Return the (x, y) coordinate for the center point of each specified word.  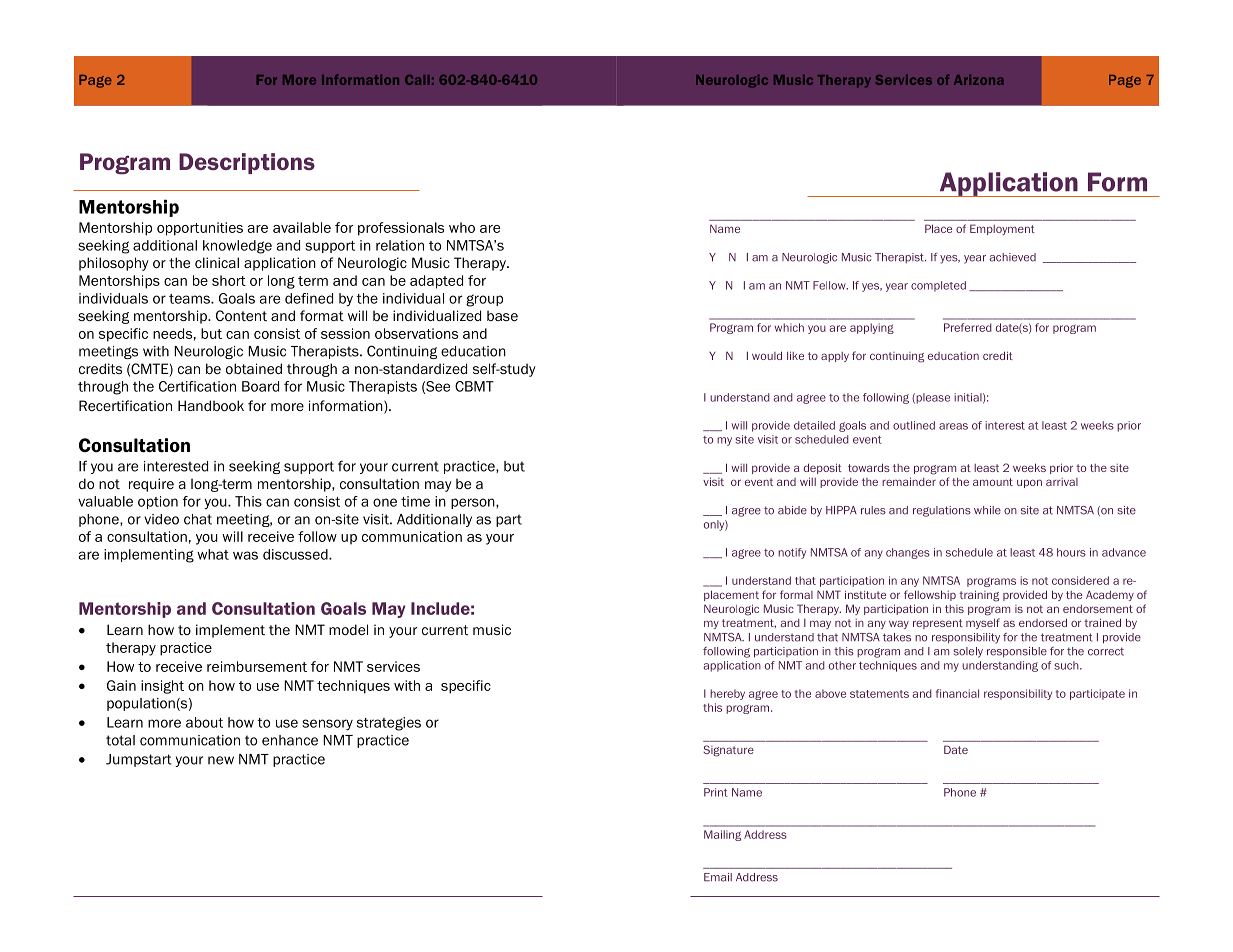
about (204, 722)
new (221, 760)
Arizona (979, 80)
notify (792, 553)
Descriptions (247, 163)
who (462, 227)
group (484, 300)
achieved (1012, 257)
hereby (727, 694)
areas (953, 426)
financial (957, 693)
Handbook (211, 405)
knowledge (237, 247)
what (213, 554)
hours (1071, 552)
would (767, 355)
